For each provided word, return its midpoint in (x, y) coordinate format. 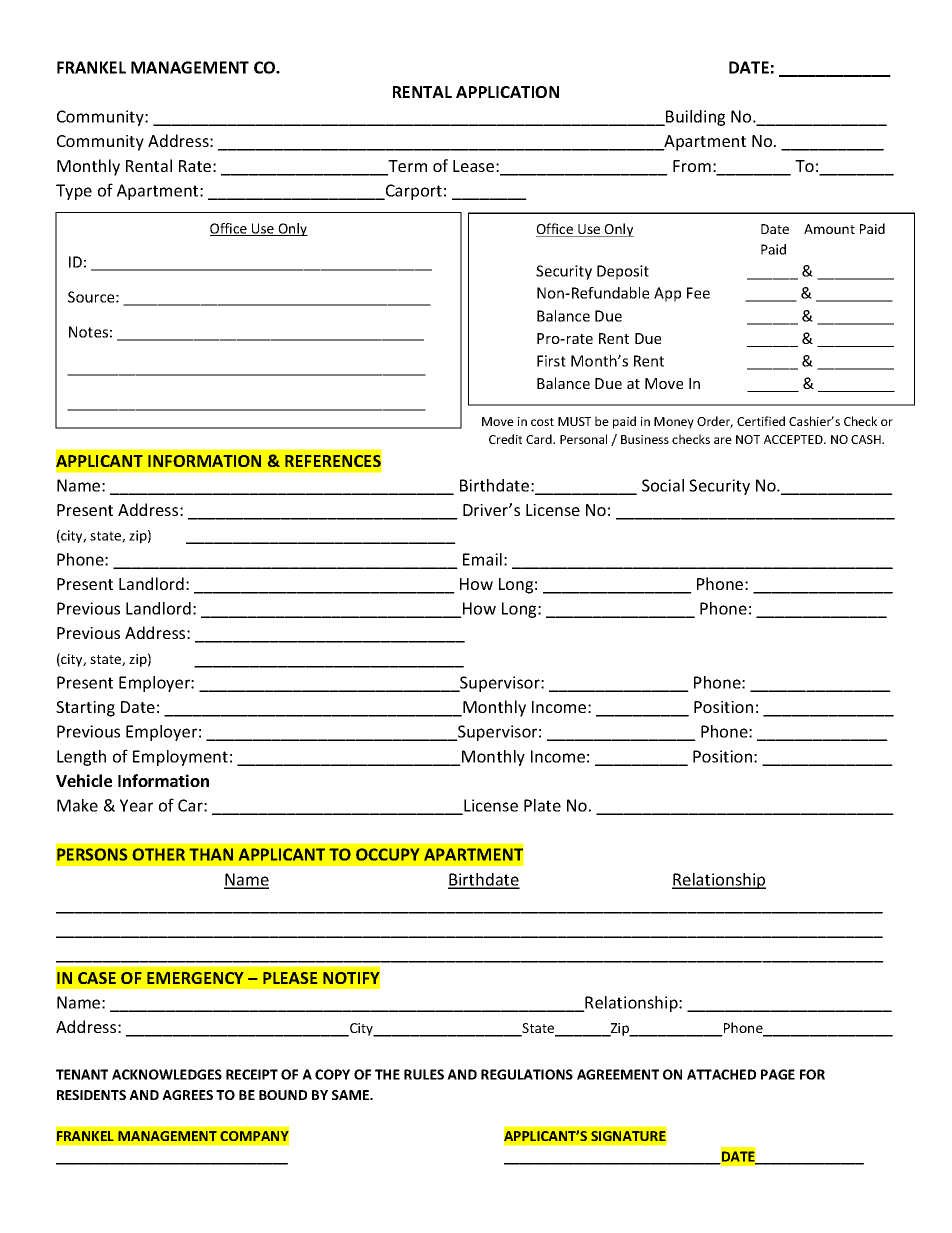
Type (74, 192)
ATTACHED (721, 1074)
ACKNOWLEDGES (167, 1074)
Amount (829, 229)
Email (482, 559)
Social (663, 485)
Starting (85, 709)
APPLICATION (507, 92)
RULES (424, 1074)
